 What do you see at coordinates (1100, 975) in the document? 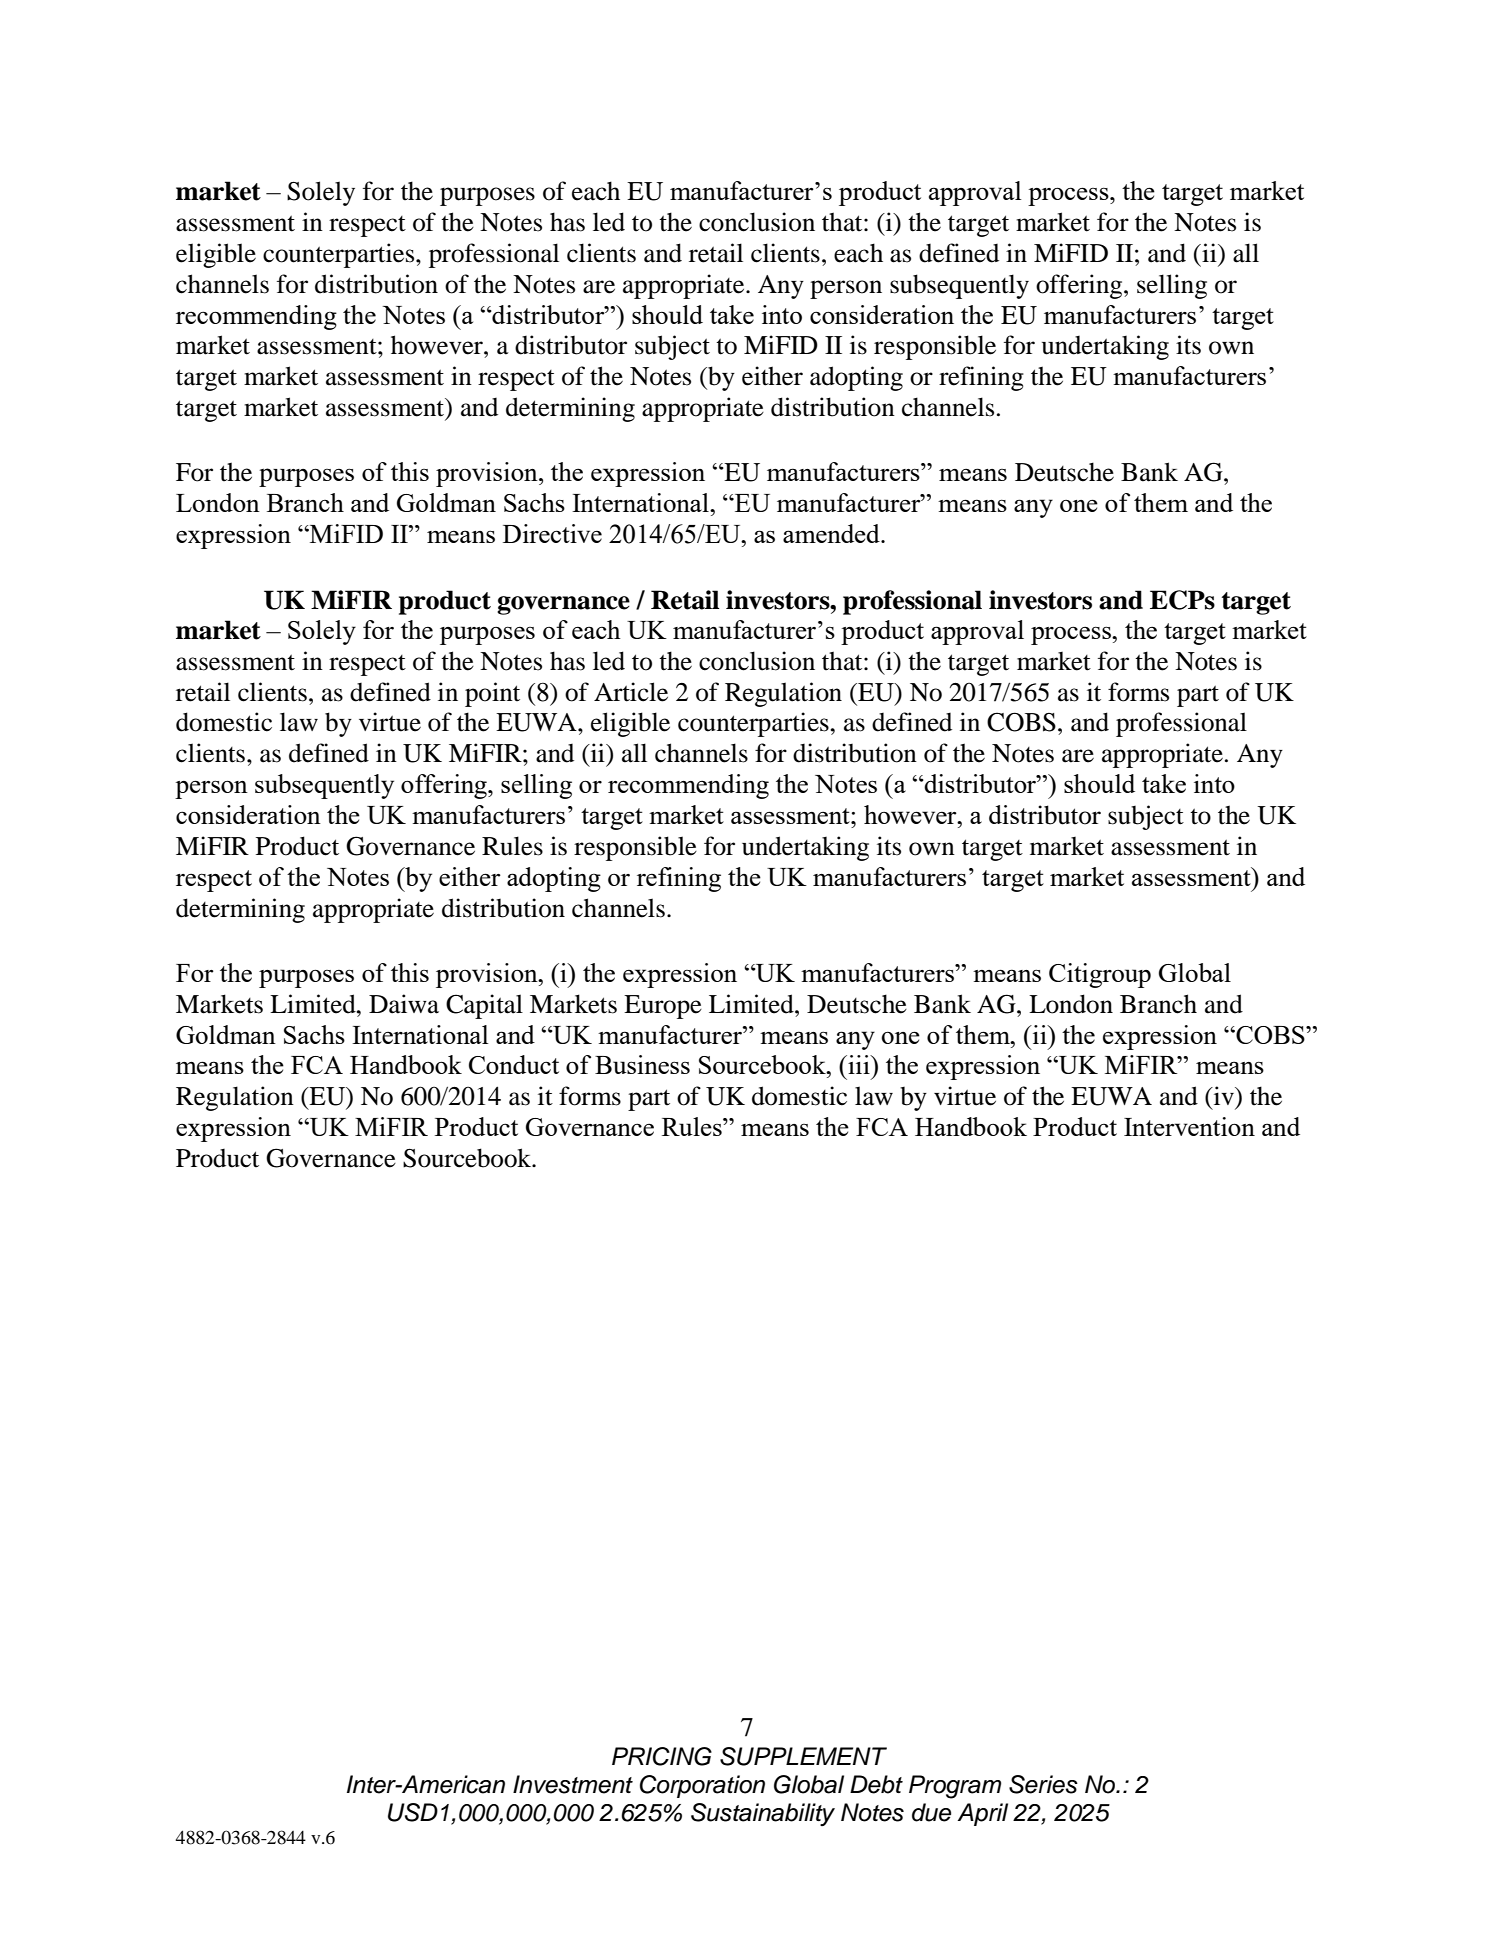
I see `Citigroup` at bounding box center [1100, 975].
